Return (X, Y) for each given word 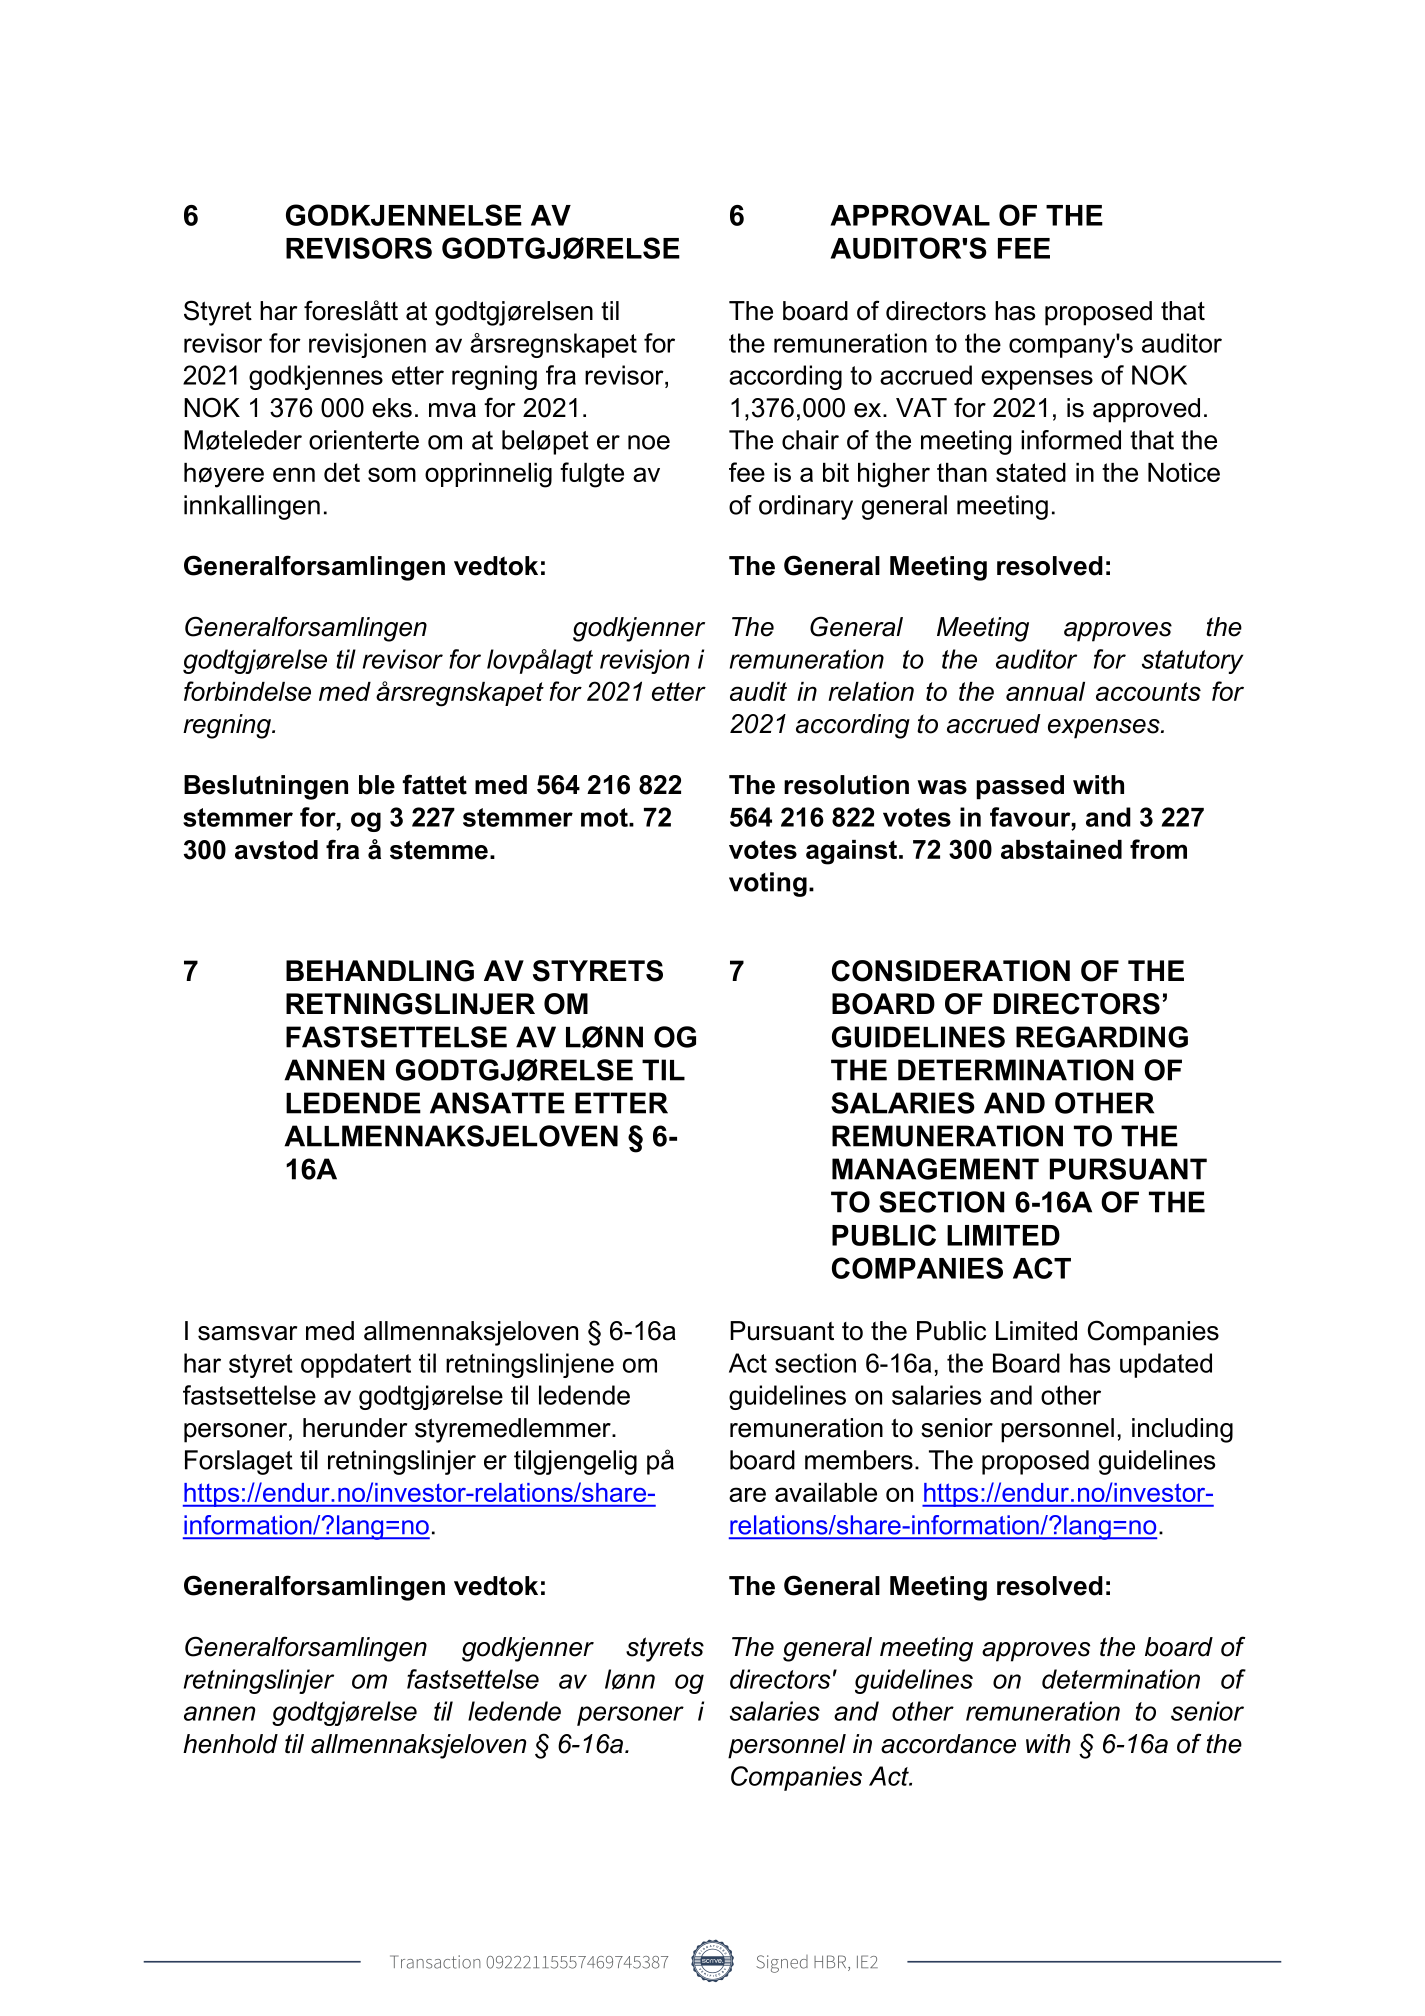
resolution (846, 785)
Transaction (435, 1962)
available (826, 1492)
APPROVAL (910, 215)
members (859, 1460)
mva (452, 410)
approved (1146, 410)
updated (1166, 1365)
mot (605, 817)
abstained (1061, 849)
